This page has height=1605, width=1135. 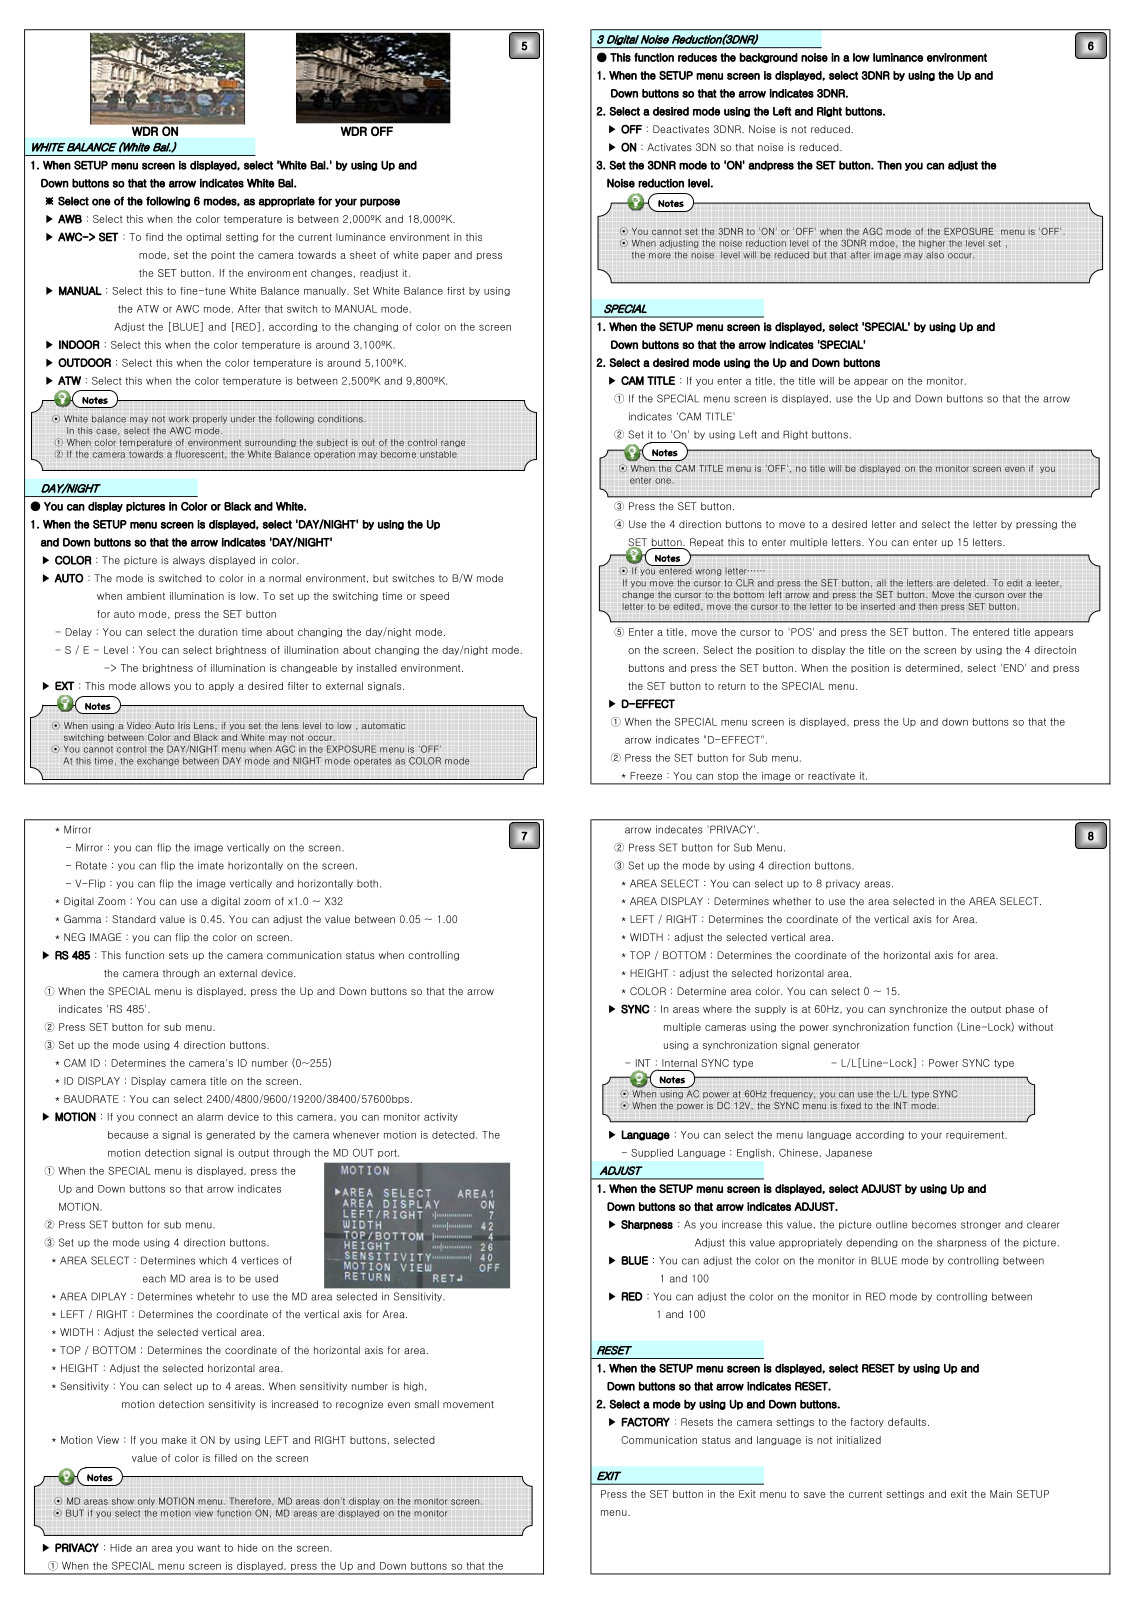 What do you see at coordinates (1001, 1494) in the page?
I see `Main` at bounding box center [1001, 1494].
